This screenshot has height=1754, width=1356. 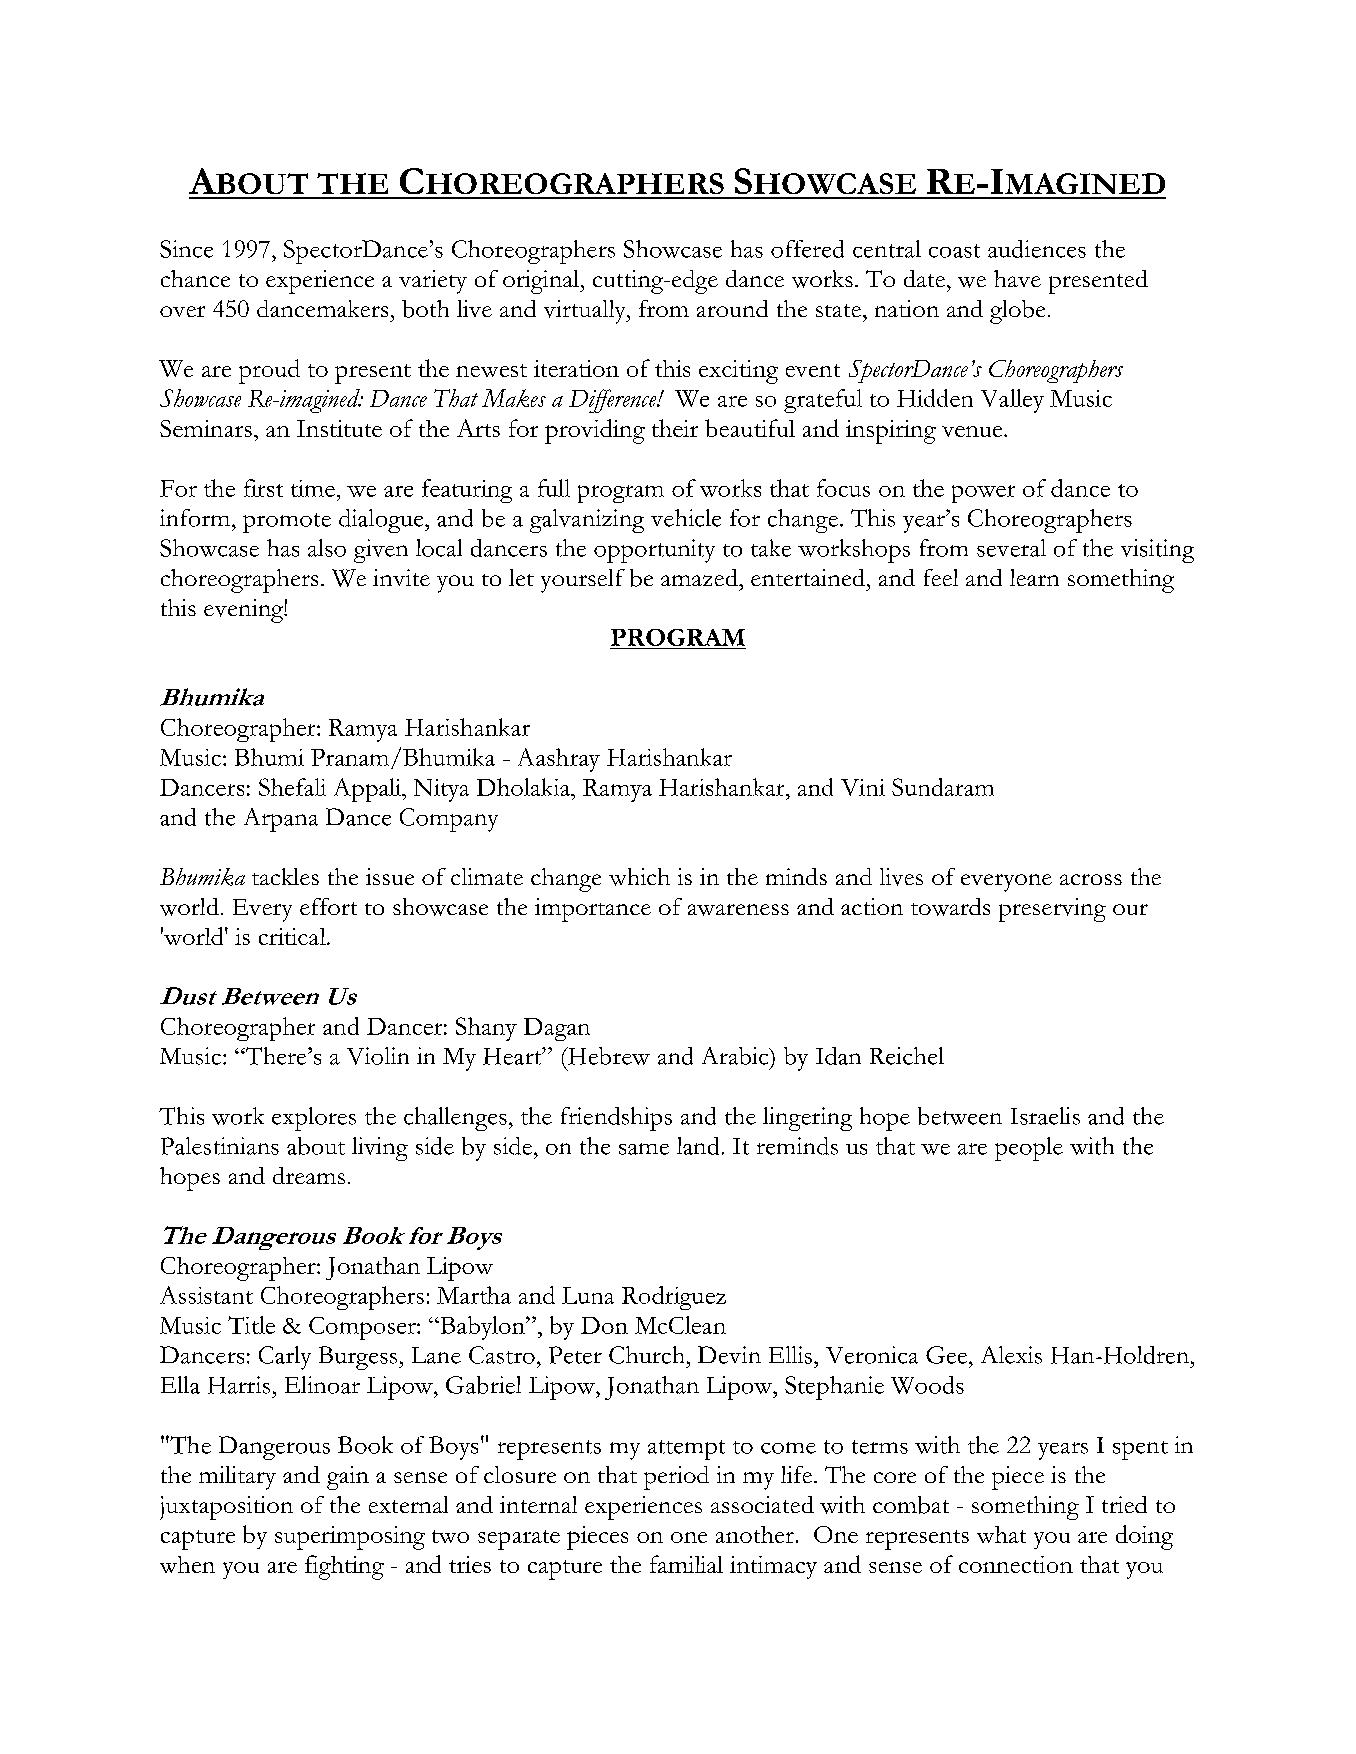 I want to click on around, so click(x=732, y=308).
